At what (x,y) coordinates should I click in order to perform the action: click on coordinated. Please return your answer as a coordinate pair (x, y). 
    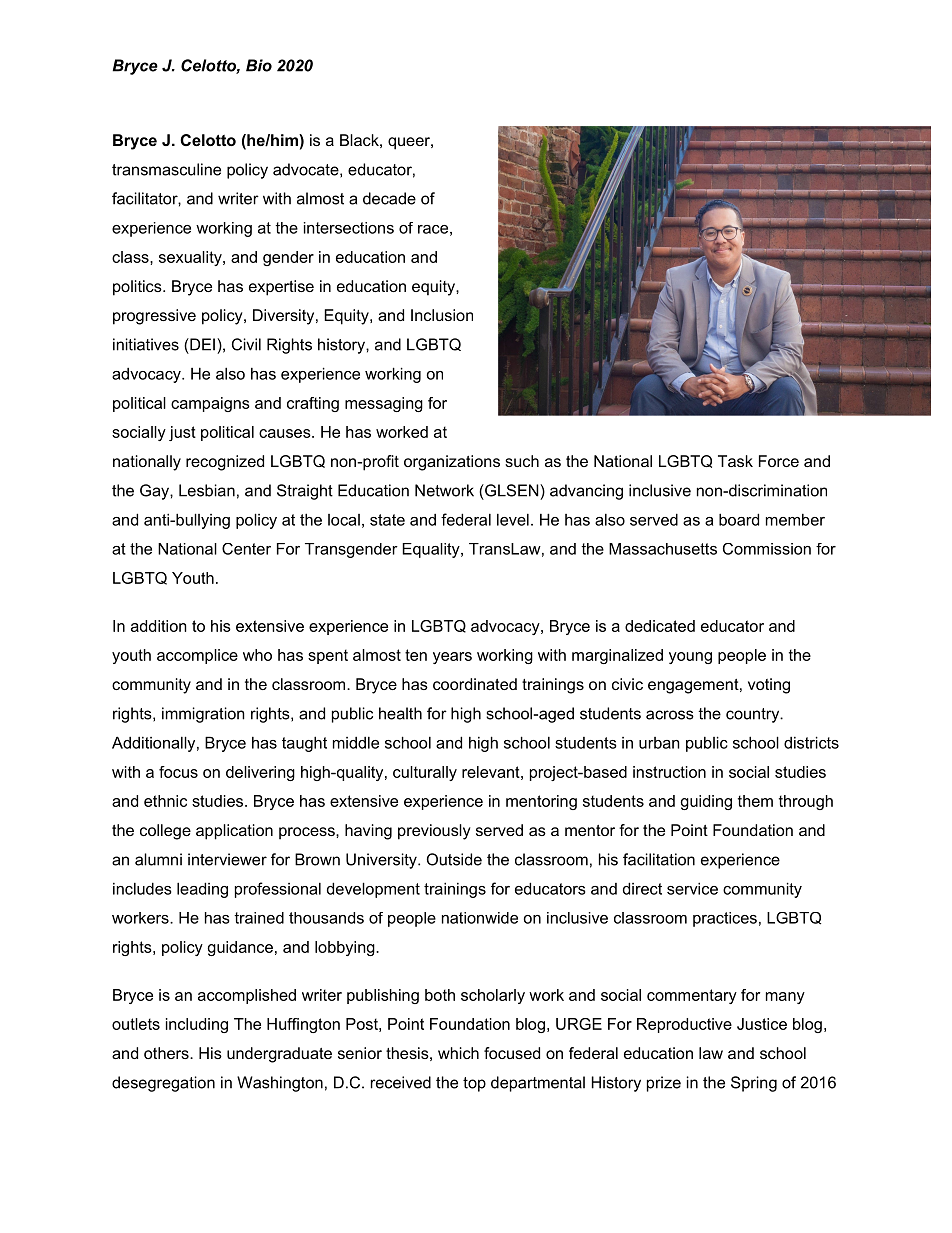
    Looking at the image, I should click on (475, 684).
